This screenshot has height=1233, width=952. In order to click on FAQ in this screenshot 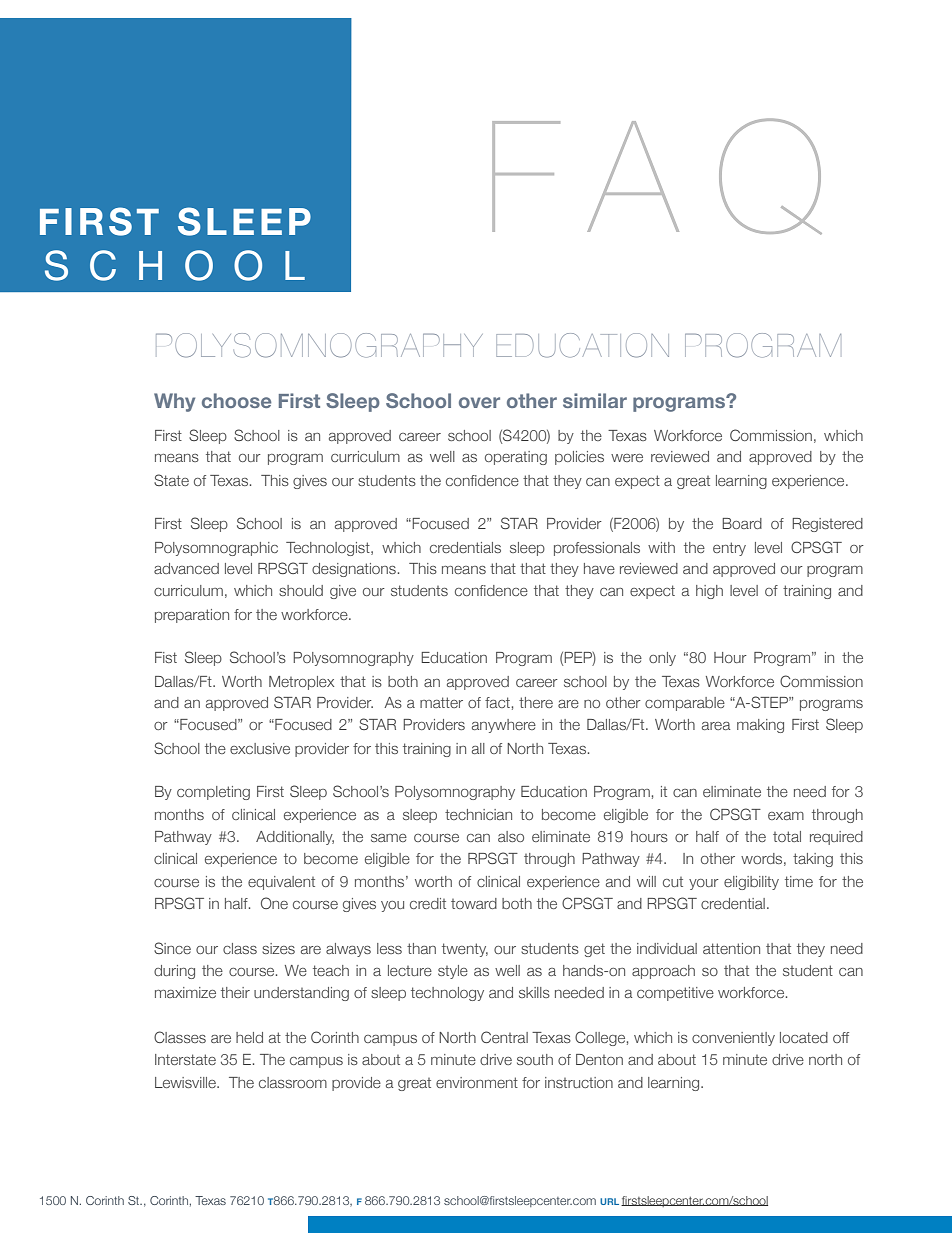, I will do `click(657, 176)`.
